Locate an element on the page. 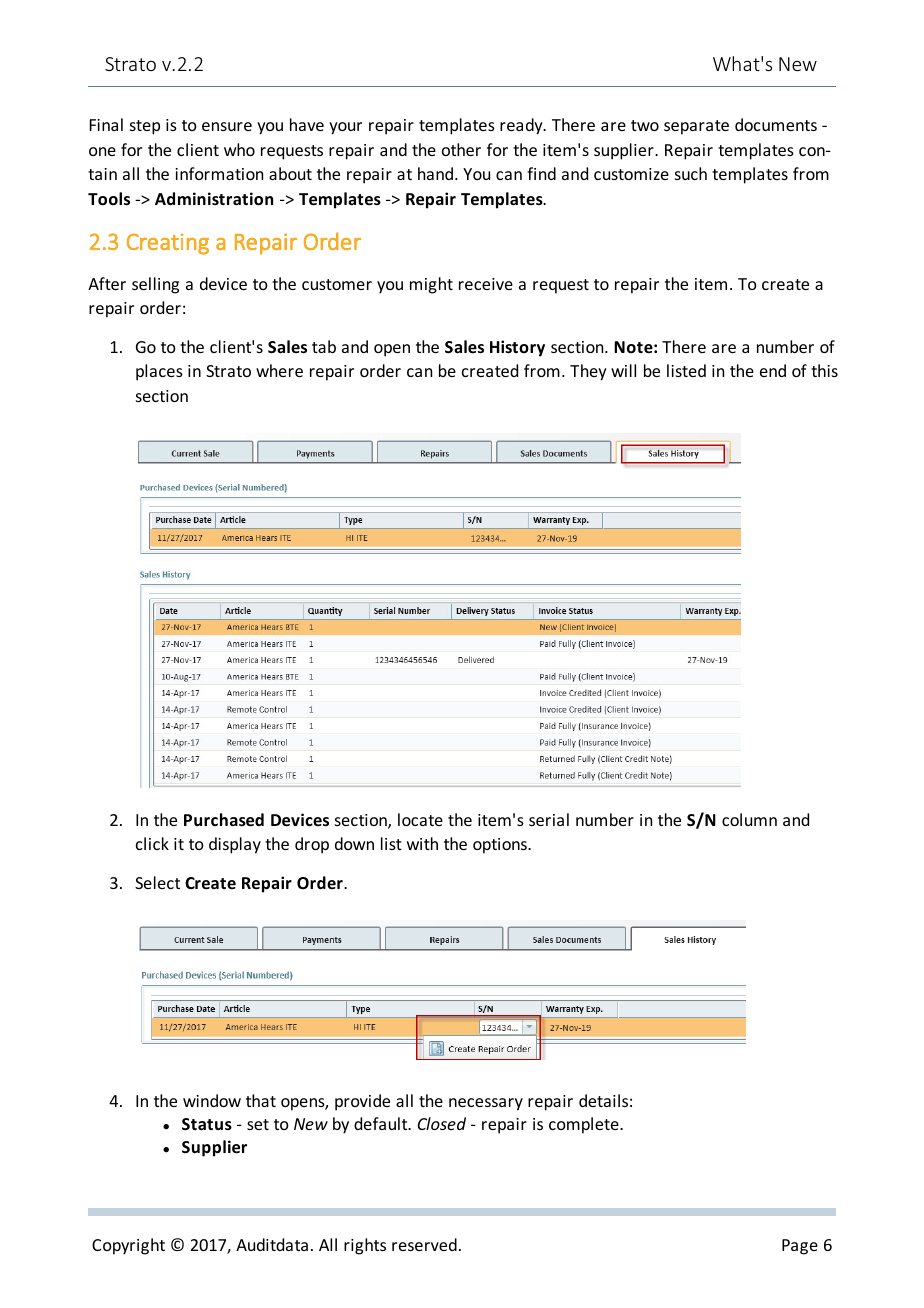 This document has width=924, height=1308. column is located at coordinates (749, 819).
